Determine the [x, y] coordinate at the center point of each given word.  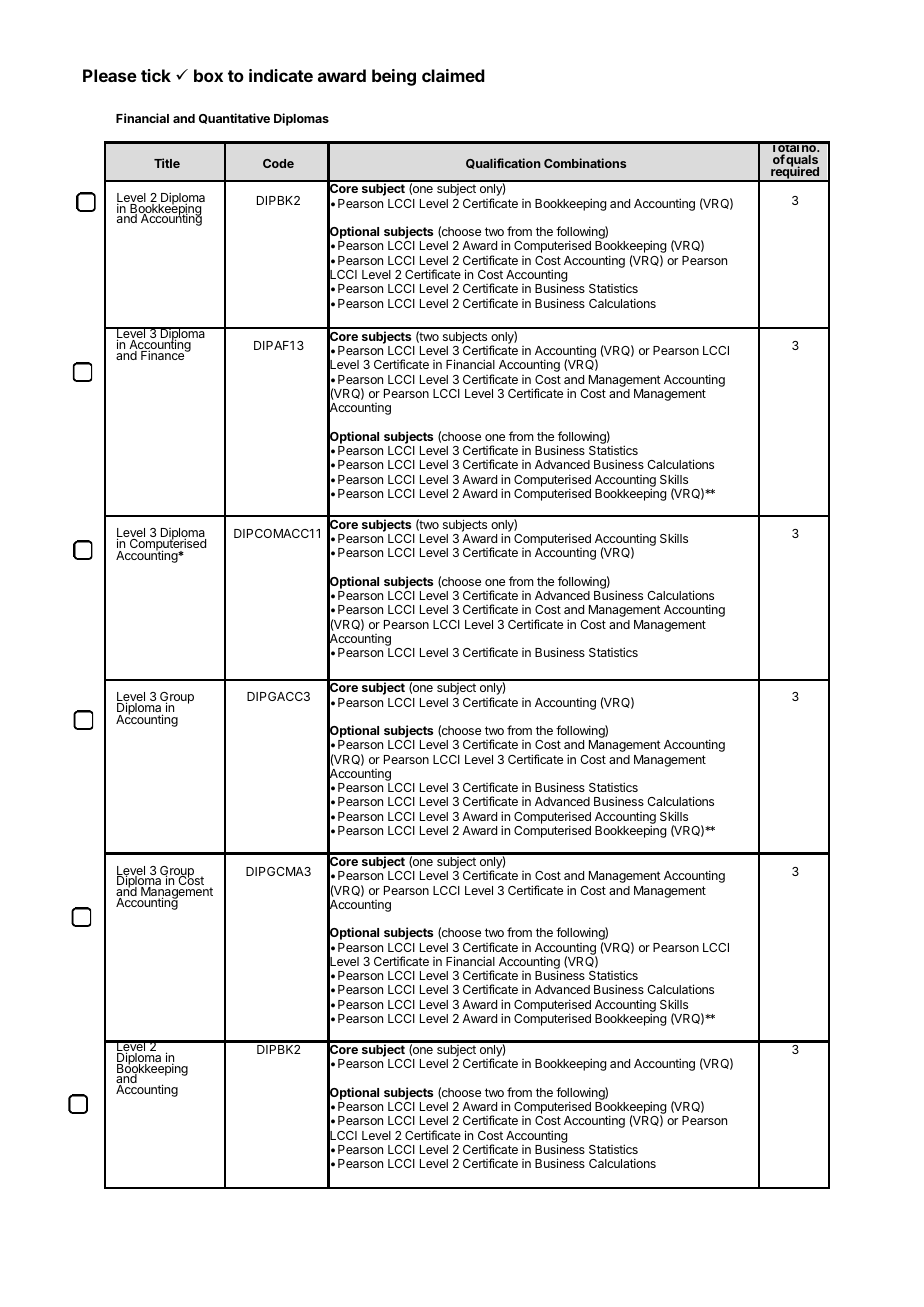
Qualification [503, 163]
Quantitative [234, 118]
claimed [453, 75]
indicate [281, 75]
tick [156, 75]
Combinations [585, 163]
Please [110, 75]
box [208, 75]
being [394, 77]
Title [167, 163]
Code [278, 163]
